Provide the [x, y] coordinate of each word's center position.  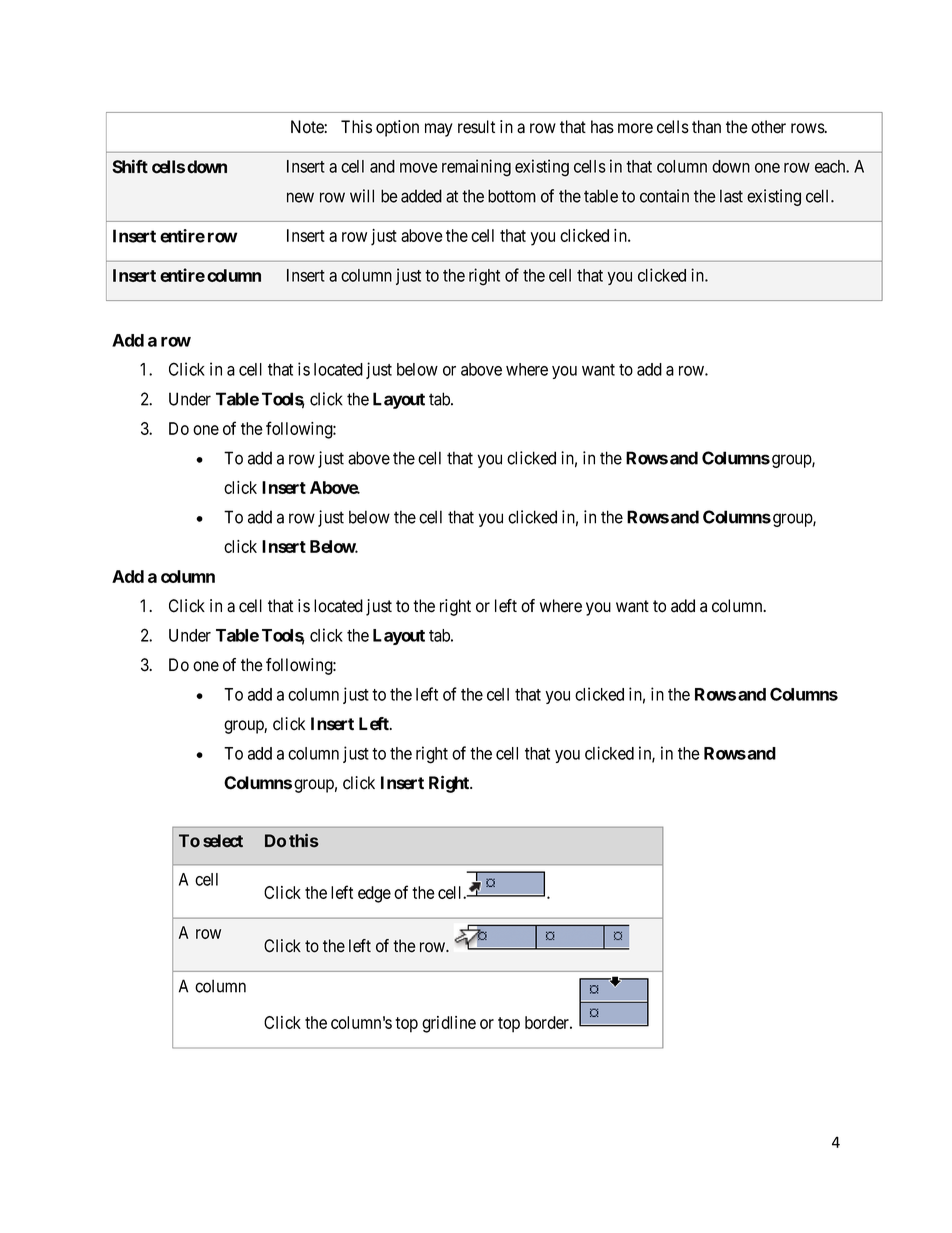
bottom [512, 196]
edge [374, 894]
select [223, 841]
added [421, 196]
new [300, 197]
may [439, 130]
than [706, 127]
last [731, 196]
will [362, 196]
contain [664, 196]
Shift [130, 166]
